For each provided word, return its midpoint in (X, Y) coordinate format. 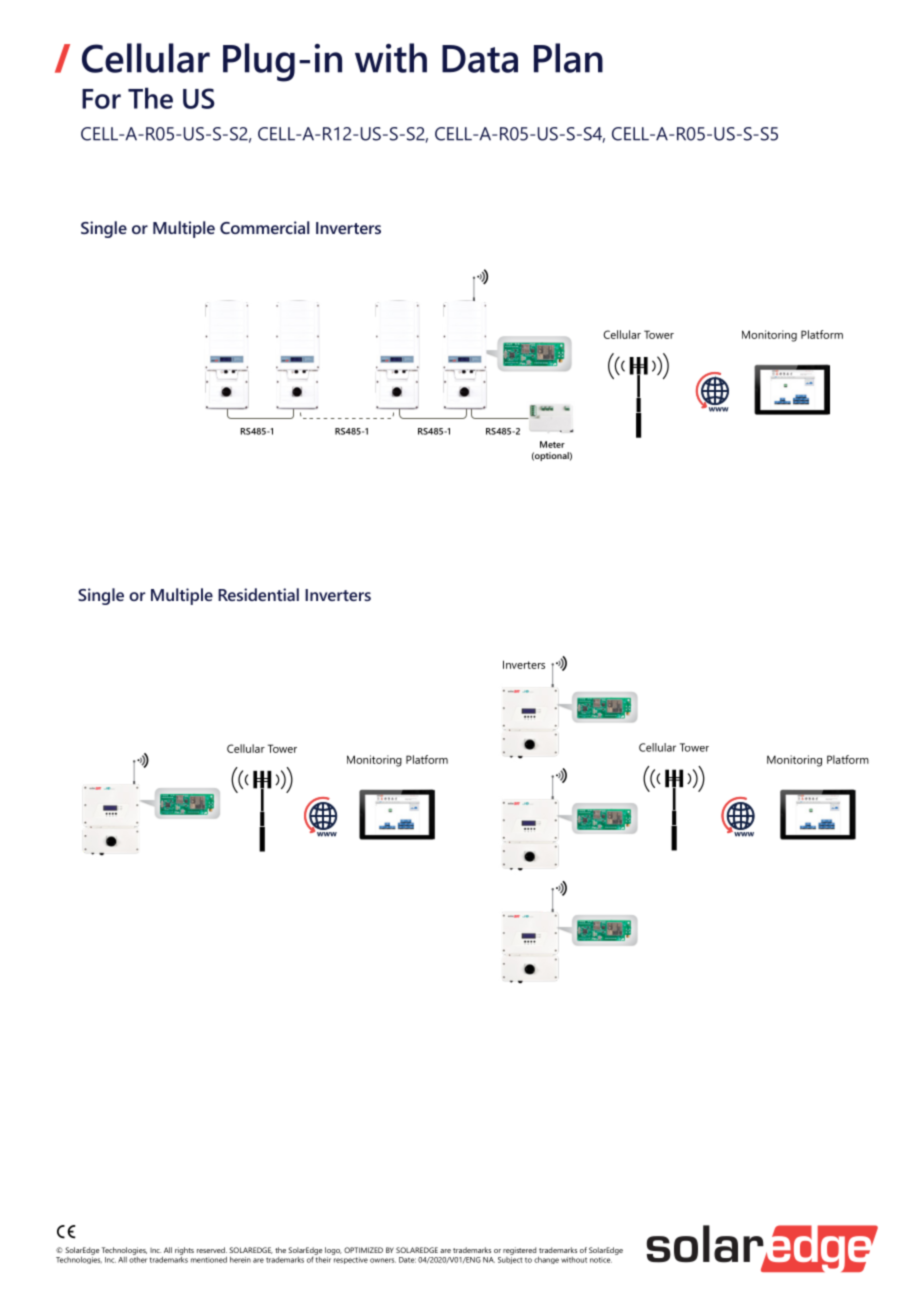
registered (519, 1251)
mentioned (209, 1260)
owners (383, 1260)
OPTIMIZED (363, 1250)
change (546, 1260)
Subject (510, 1259)
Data (480, 59)
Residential (258, 594)
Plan (568, 58)
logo (333, 1251)
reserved (212, 1250)
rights (184, 1251)
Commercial (264, 227)
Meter (552, 444)
